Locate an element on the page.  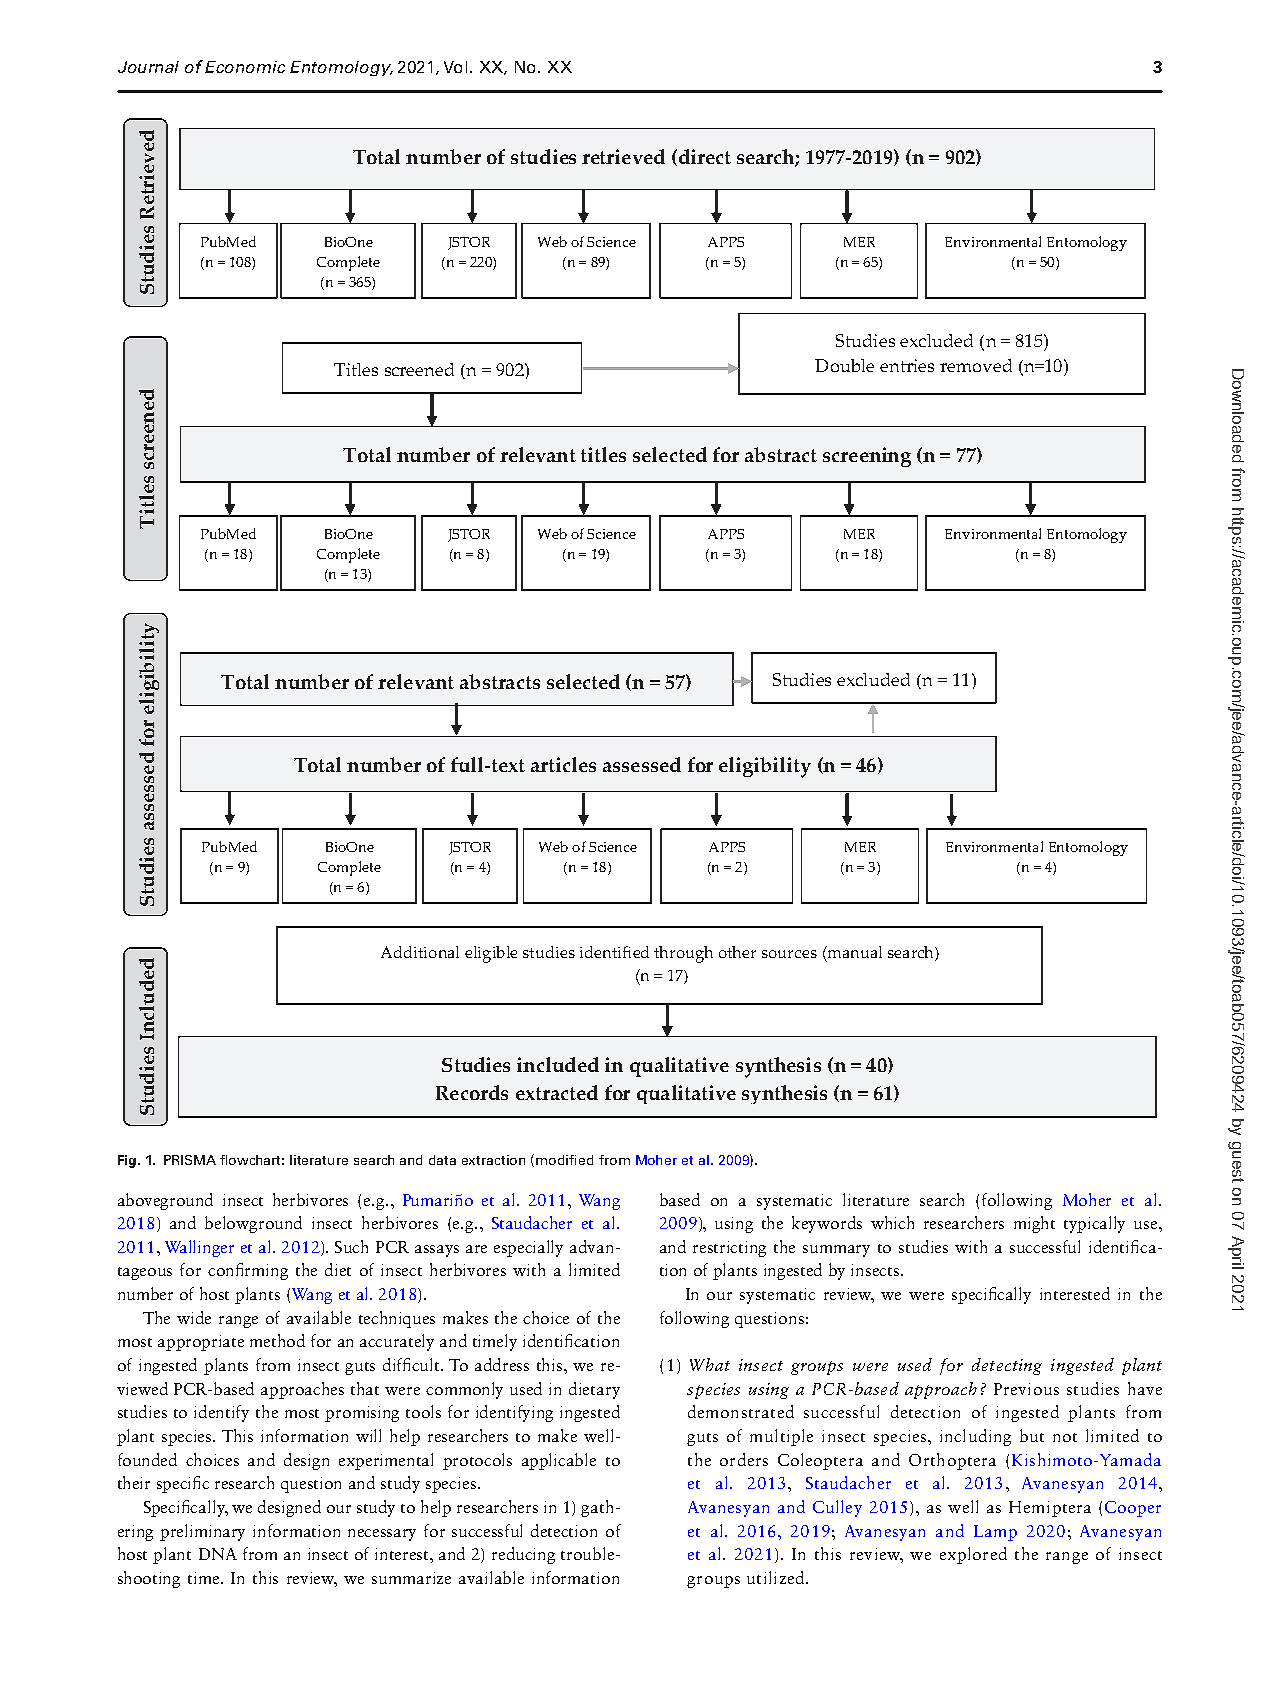
extracted is located at coordinates (557, 1092).
